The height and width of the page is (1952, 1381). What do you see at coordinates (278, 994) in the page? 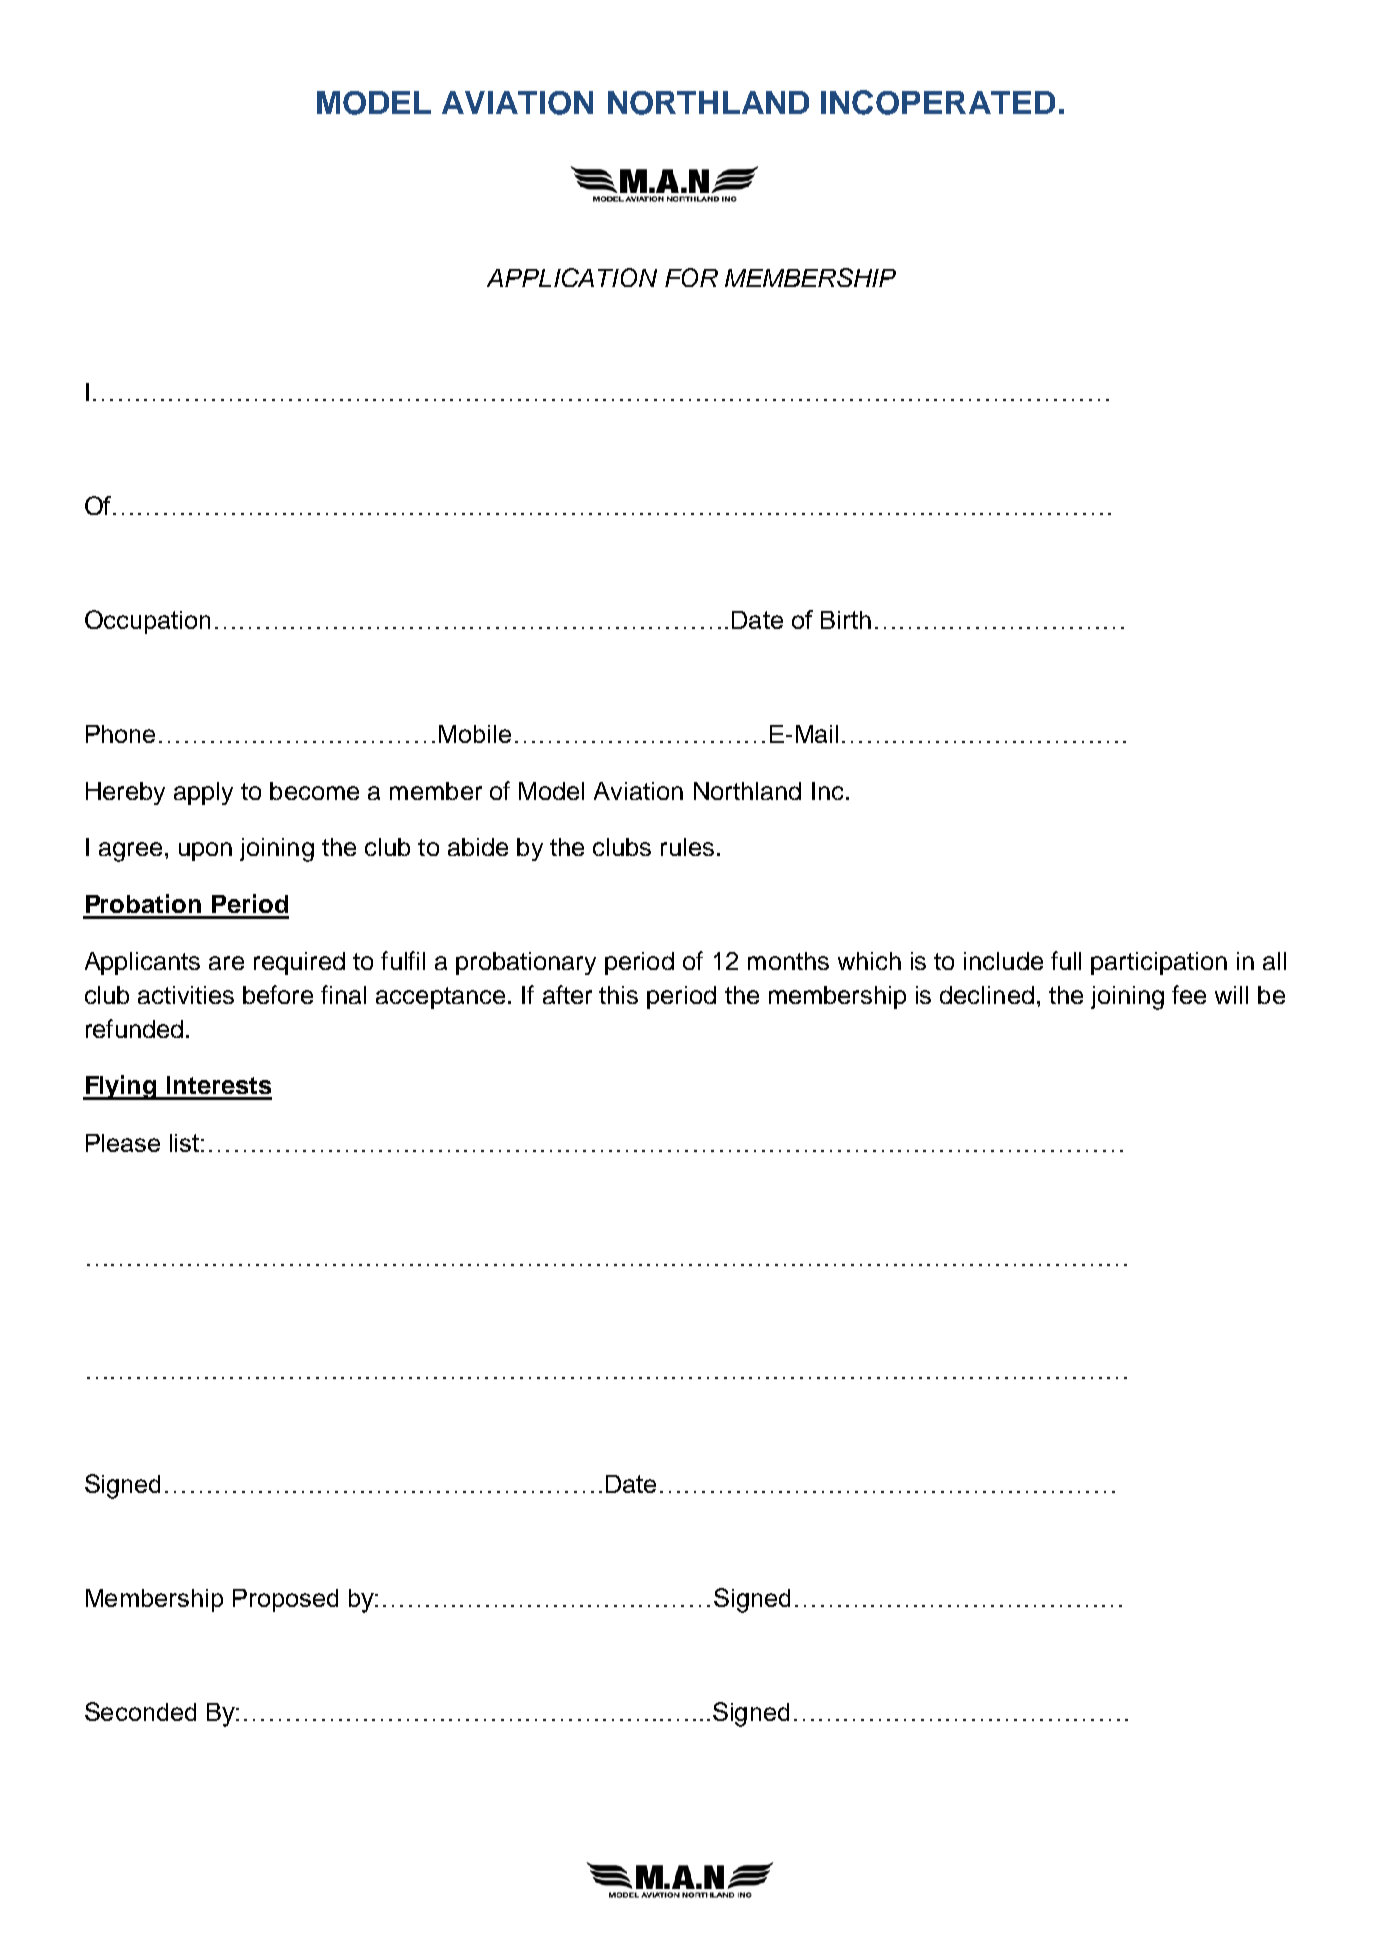
I see `before` at bounding box center [278, 994].
